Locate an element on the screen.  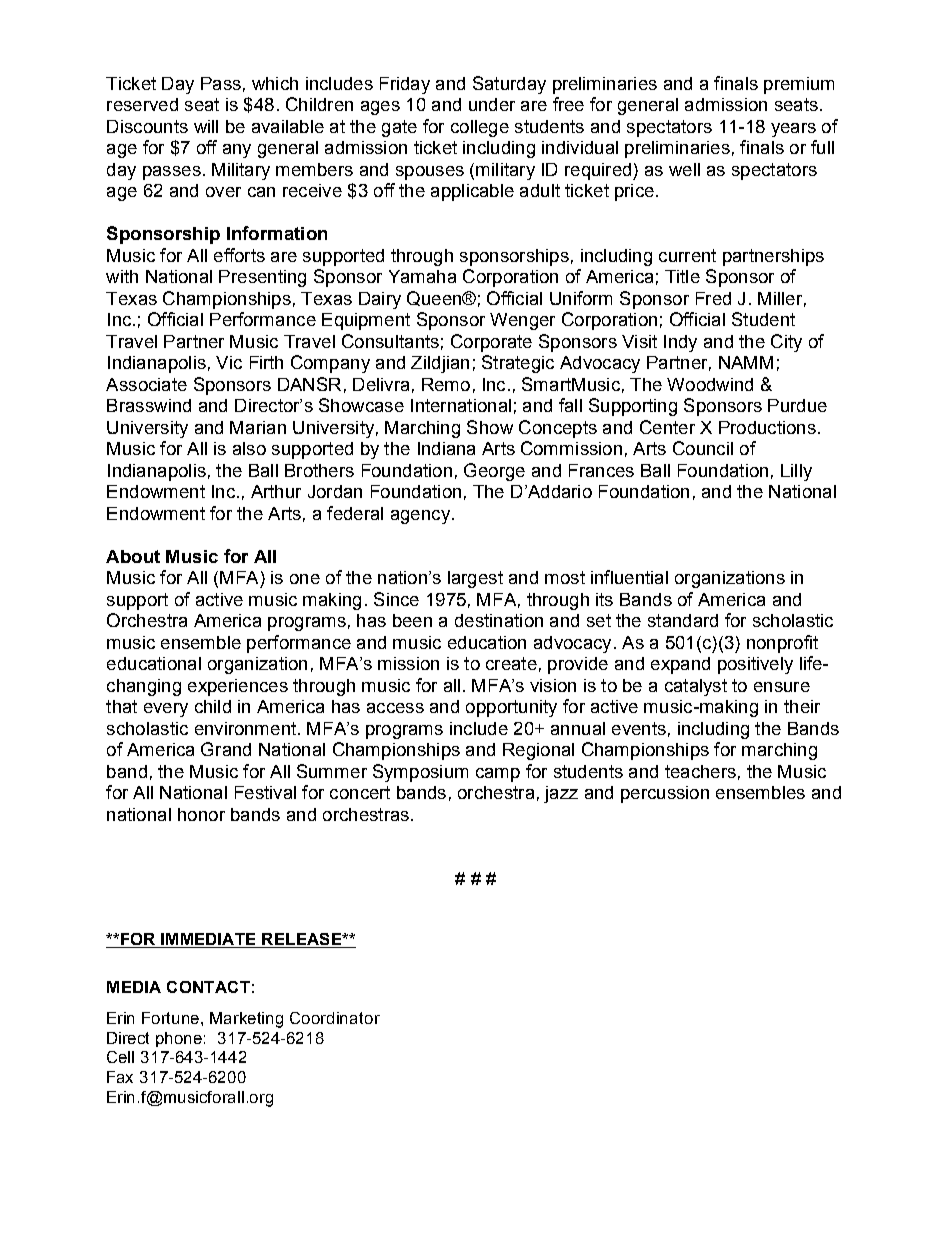
percussion is located at coordinates (665, 794).
